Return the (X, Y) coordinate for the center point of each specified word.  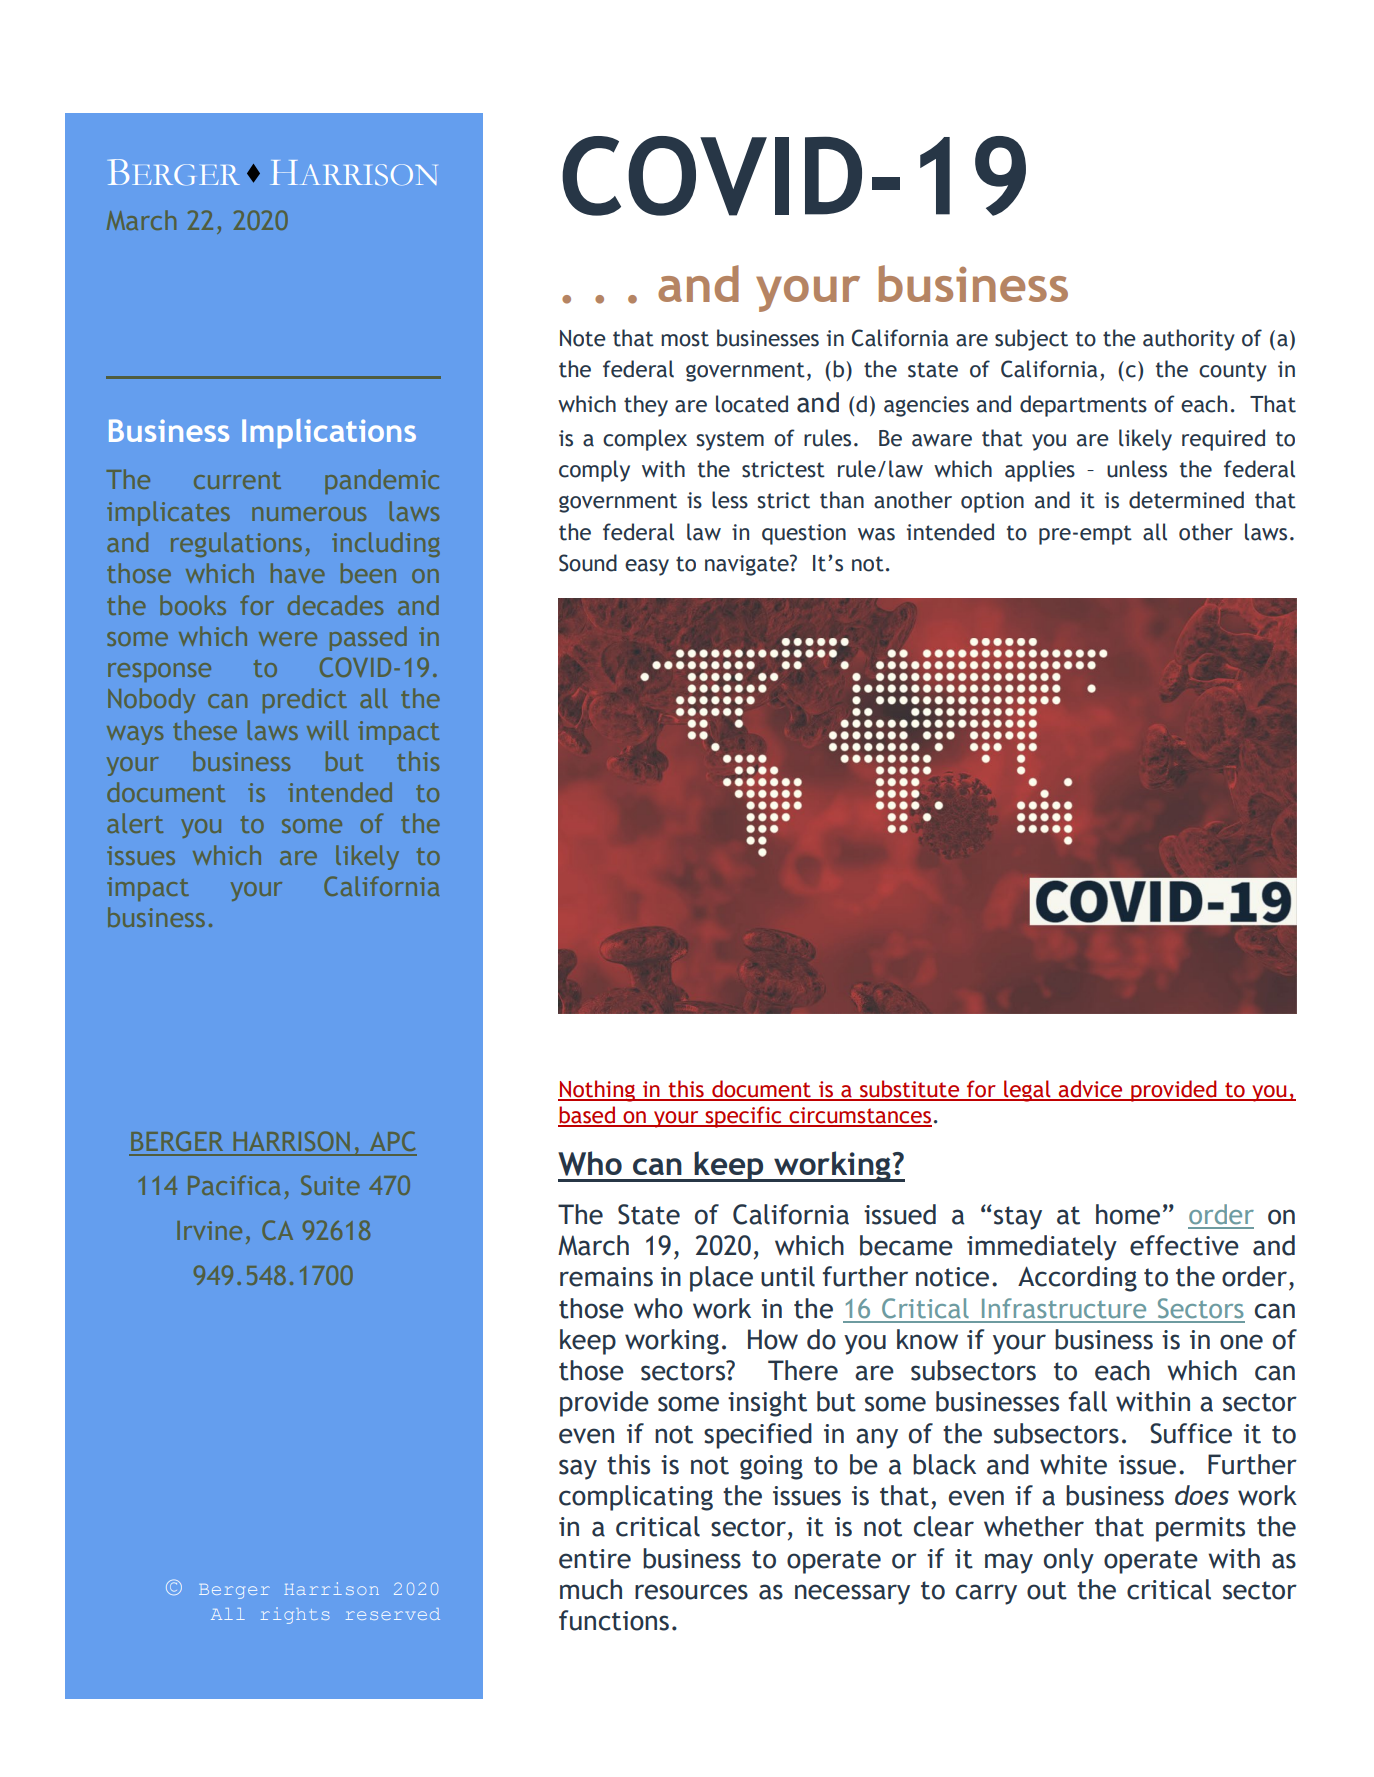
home (1128, 1214)
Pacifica (234, 1185)
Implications (329, 433)
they (646, 406)
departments (1083, 406)
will (328, 730)
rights (295, 1615)
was (876, 534)
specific (743, 1117)
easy (647, 567)
